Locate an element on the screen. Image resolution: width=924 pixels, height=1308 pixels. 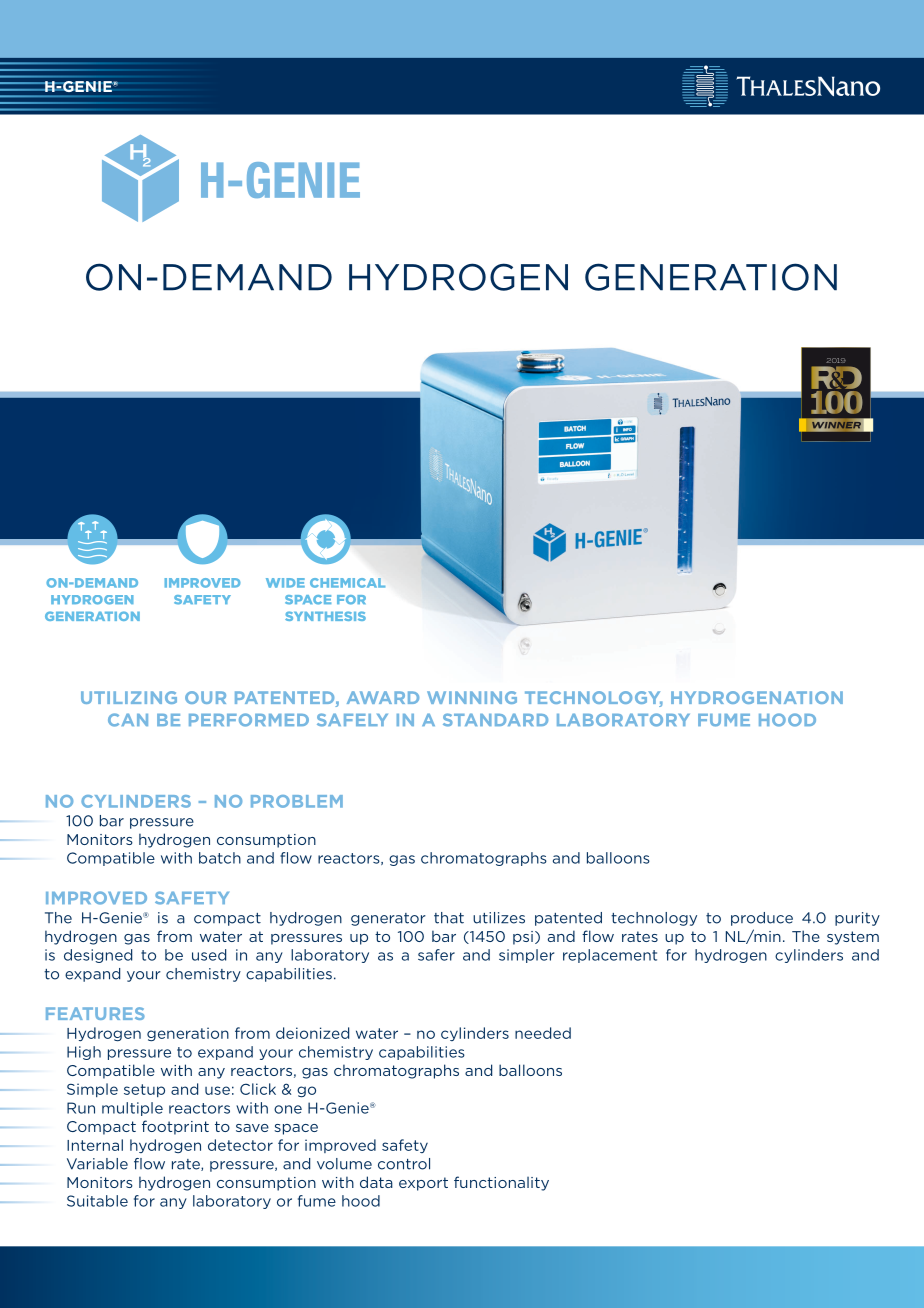
that is located at coordinates (449, 918).
